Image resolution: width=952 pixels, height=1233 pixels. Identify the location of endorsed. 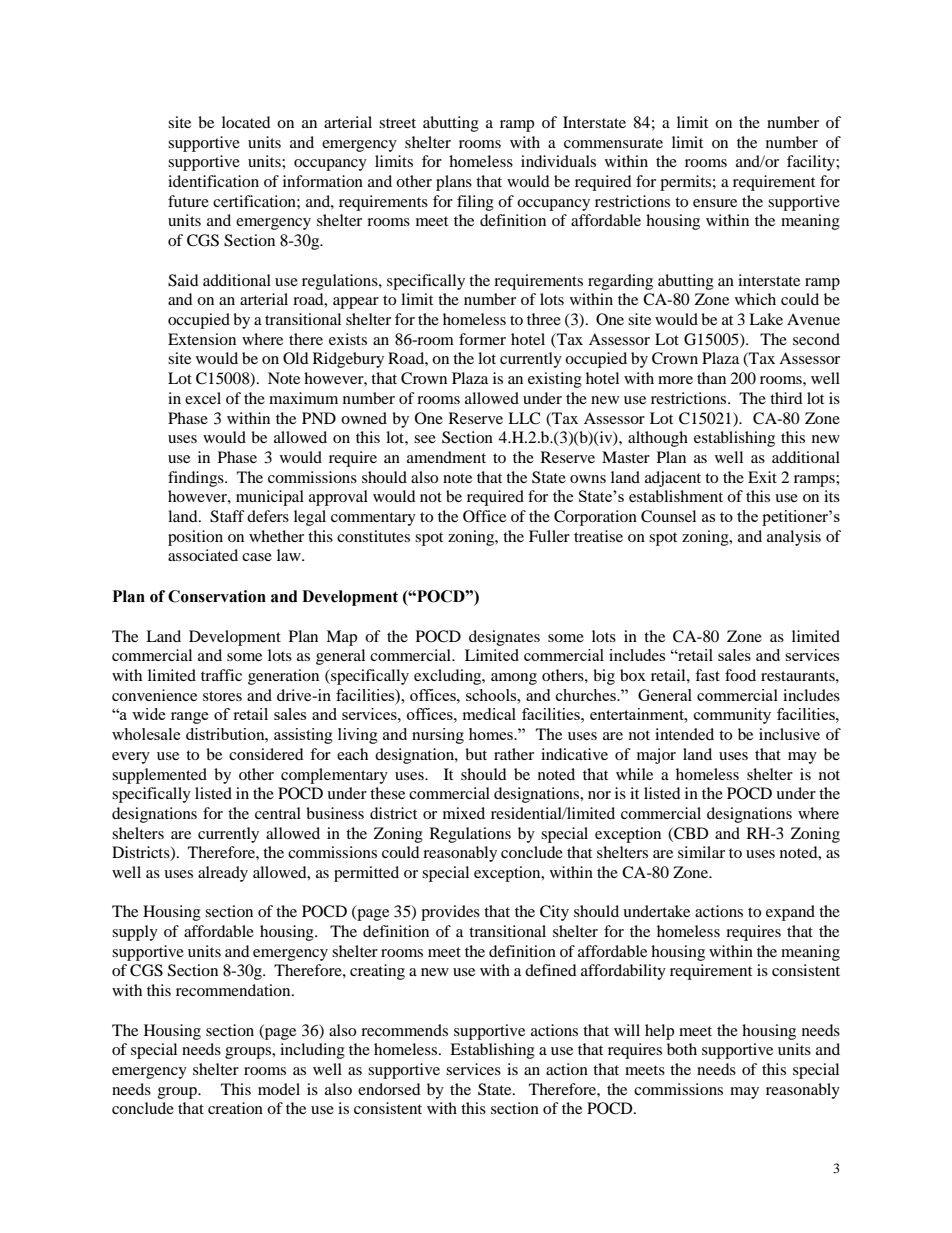
(389, 1089).
